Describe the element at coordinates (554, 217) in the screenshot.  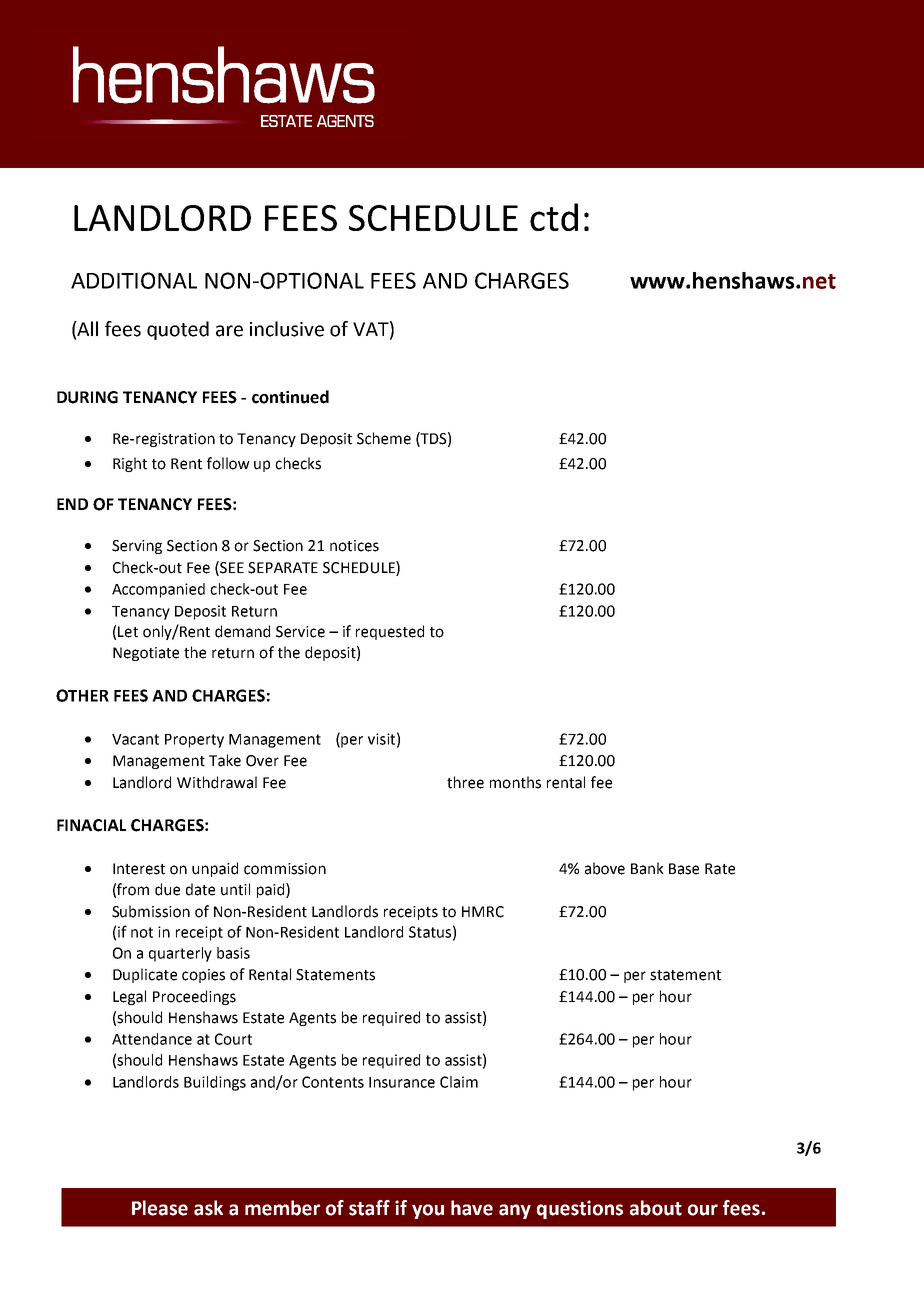
I see `ctd` at that location.
